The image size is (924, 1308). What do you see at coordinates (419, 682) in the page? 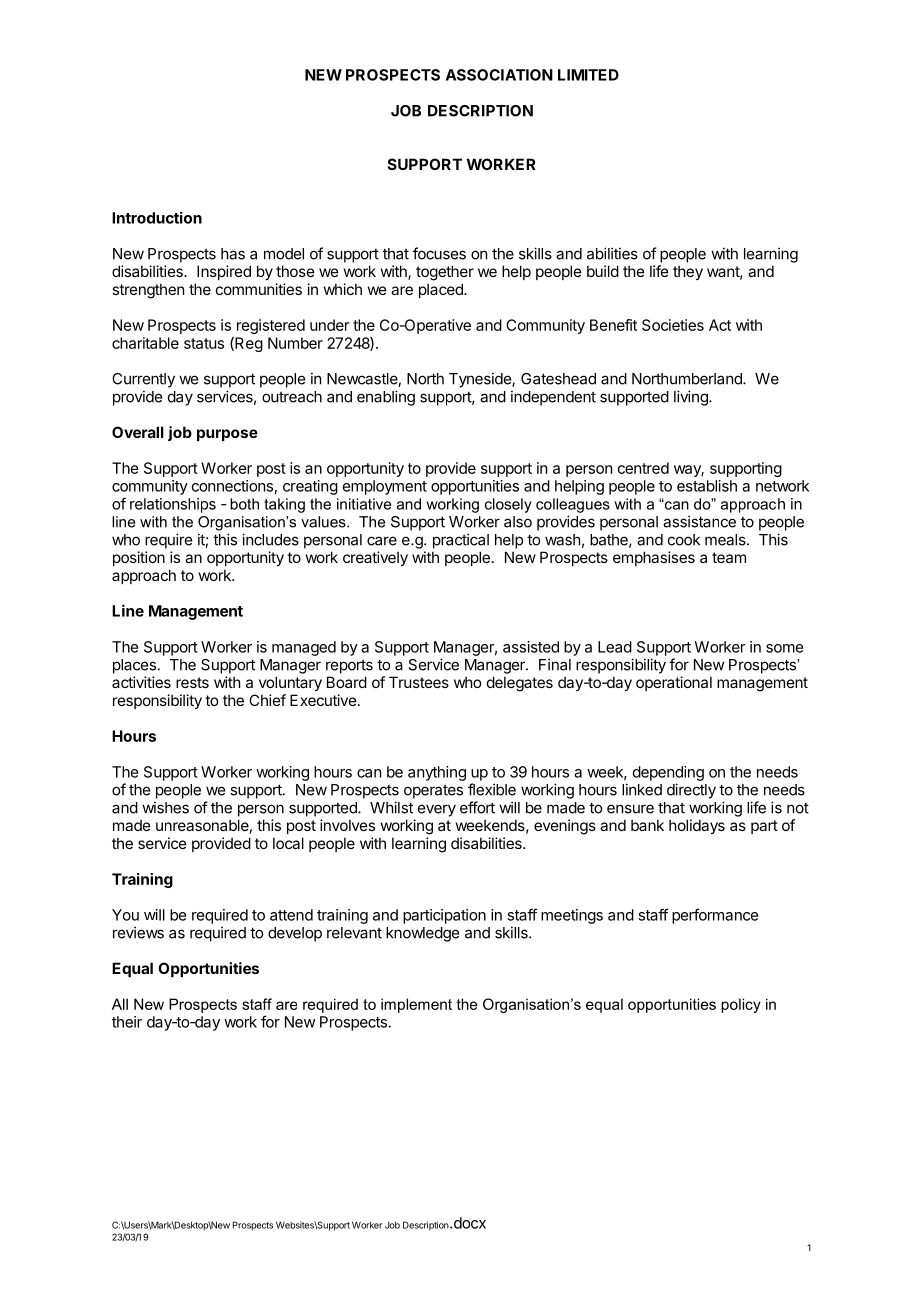
I see `Trustees` at bounding box center [419, 682].
